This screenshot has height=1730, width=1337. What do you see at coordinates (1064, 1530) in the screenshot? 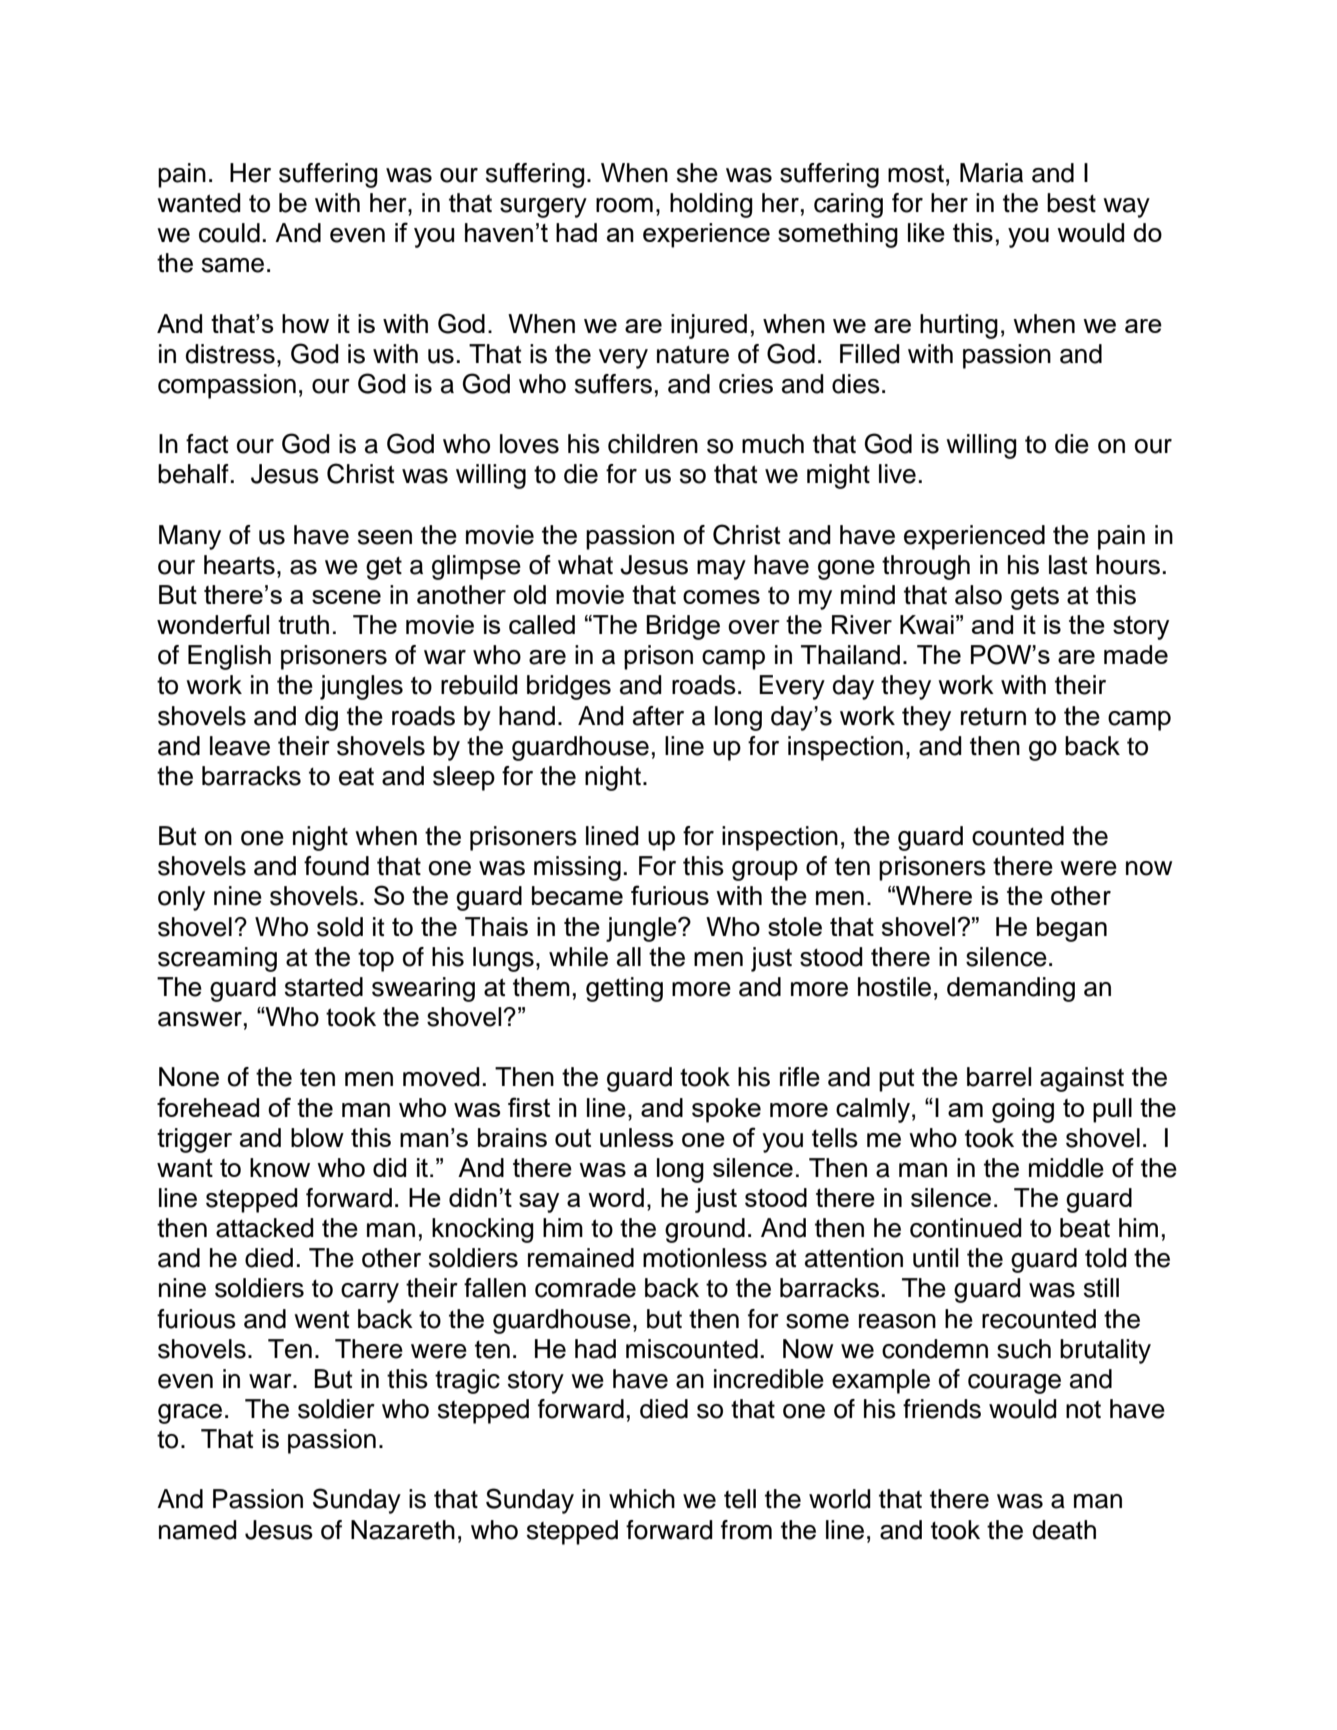
I see `death` at bounding box center [1064, 1530].
